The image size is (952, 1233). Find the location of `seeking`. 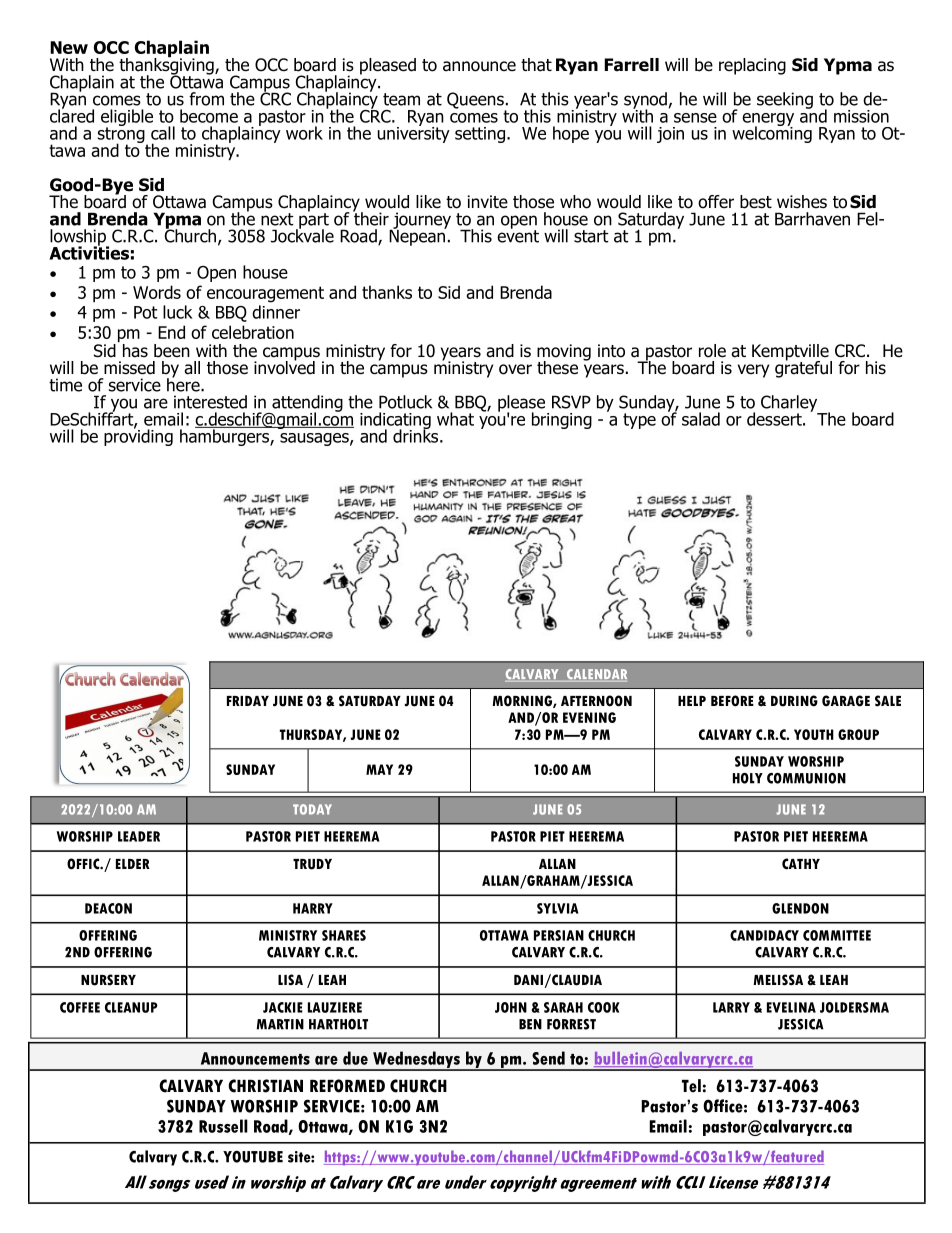

seeking is located at coordinates (785, 100).
